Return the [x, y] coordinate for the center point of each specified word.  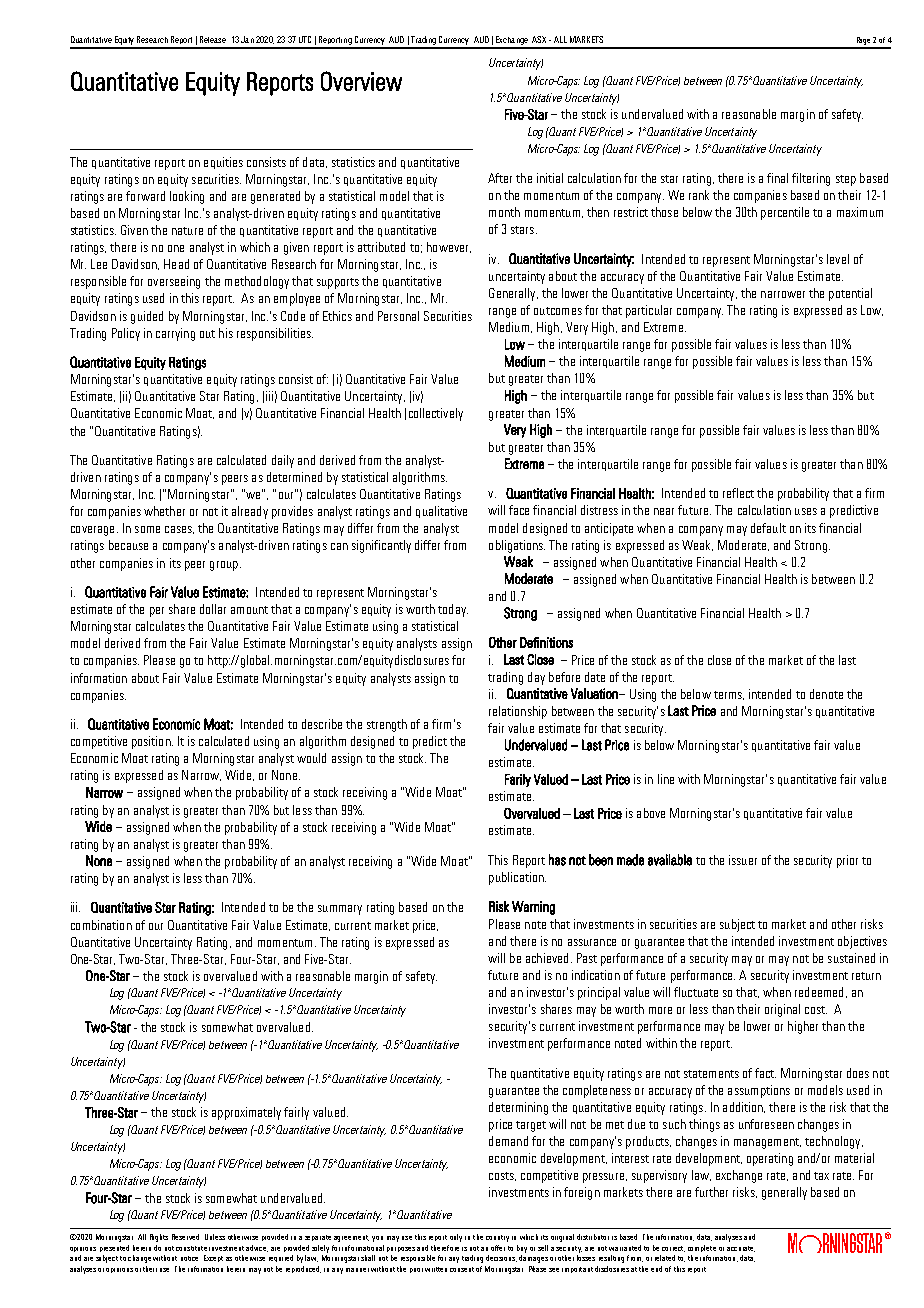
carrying [175, 334]
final [777, 178]
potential [850, 294]
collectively [436, 414]
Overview [361, 81]
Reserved [185, 1237]
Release [213, 39]
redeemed [819, 992]
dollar [213, 609]
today [453, 610]
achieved [547, 958]
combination [101, 925]
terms [729, 695]
